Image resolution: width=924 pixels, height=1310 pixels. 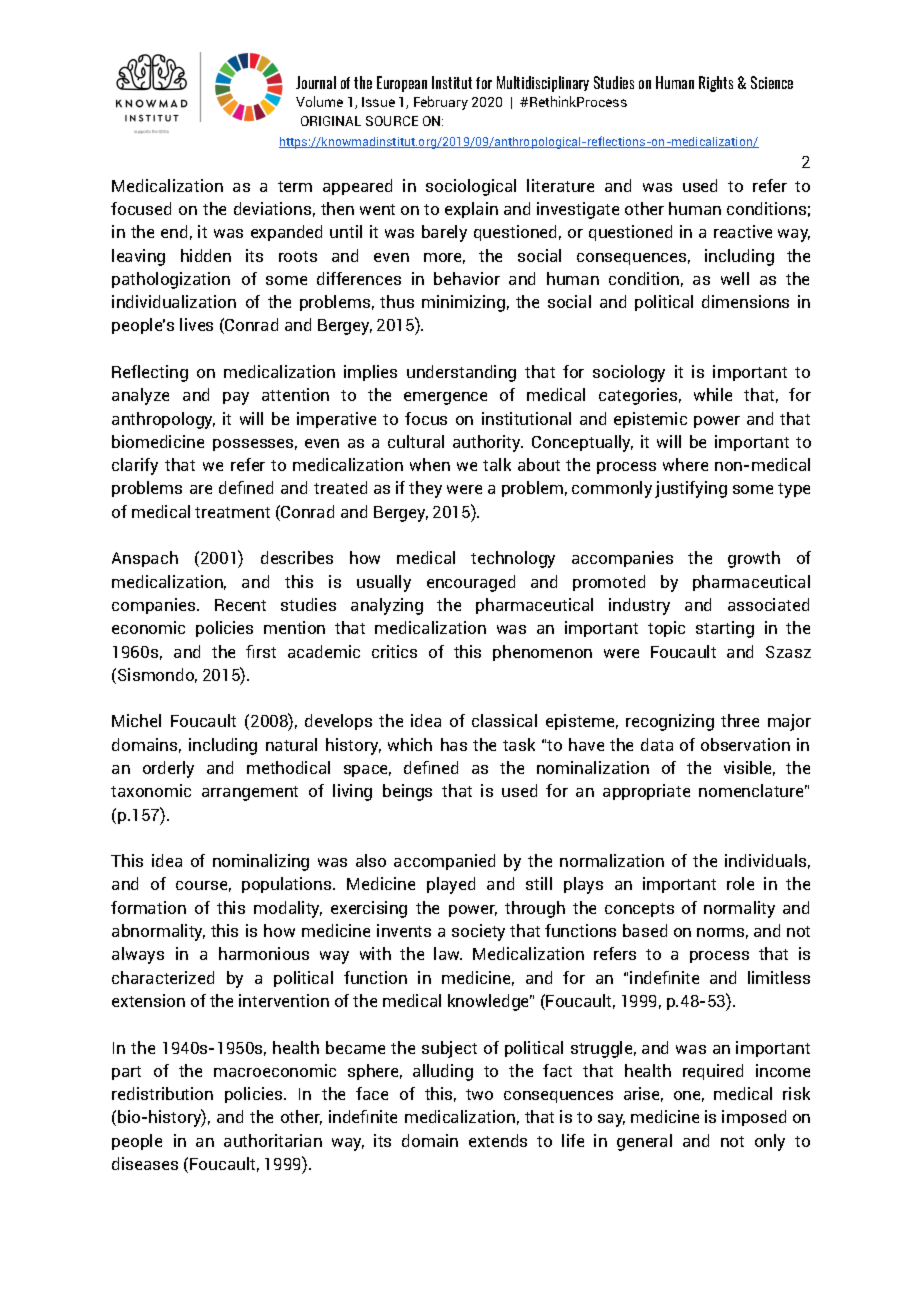 What do you see at coordinates (319, 101) in the screenshot?
I see `Volume` at bounding box center [319, 101].
